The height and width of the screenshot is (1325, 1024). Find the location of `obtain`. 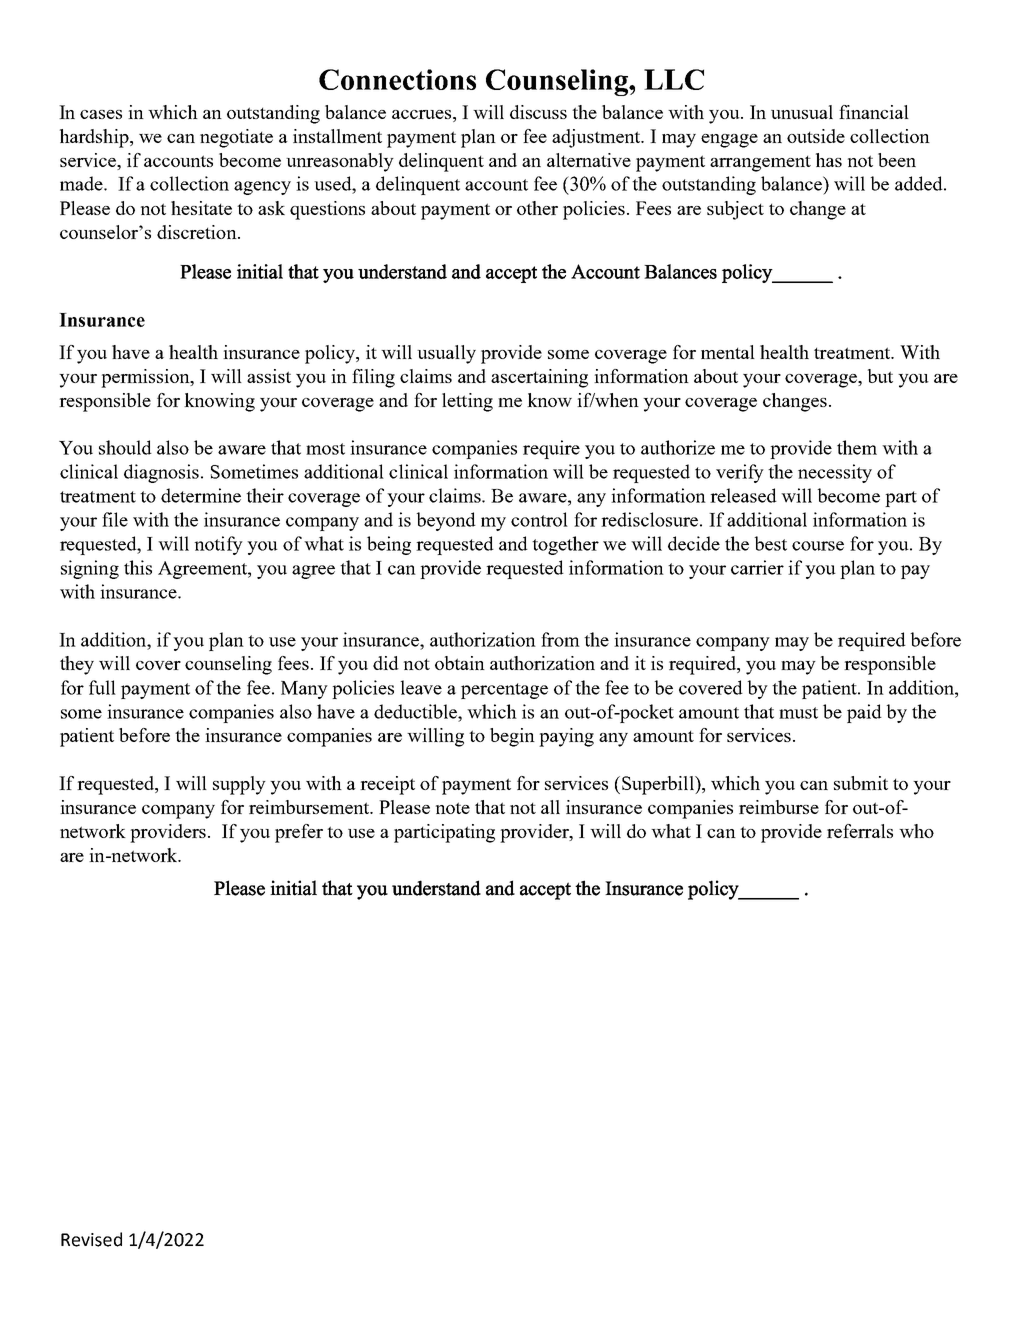

obtain is located at coordinates (460, 663).
